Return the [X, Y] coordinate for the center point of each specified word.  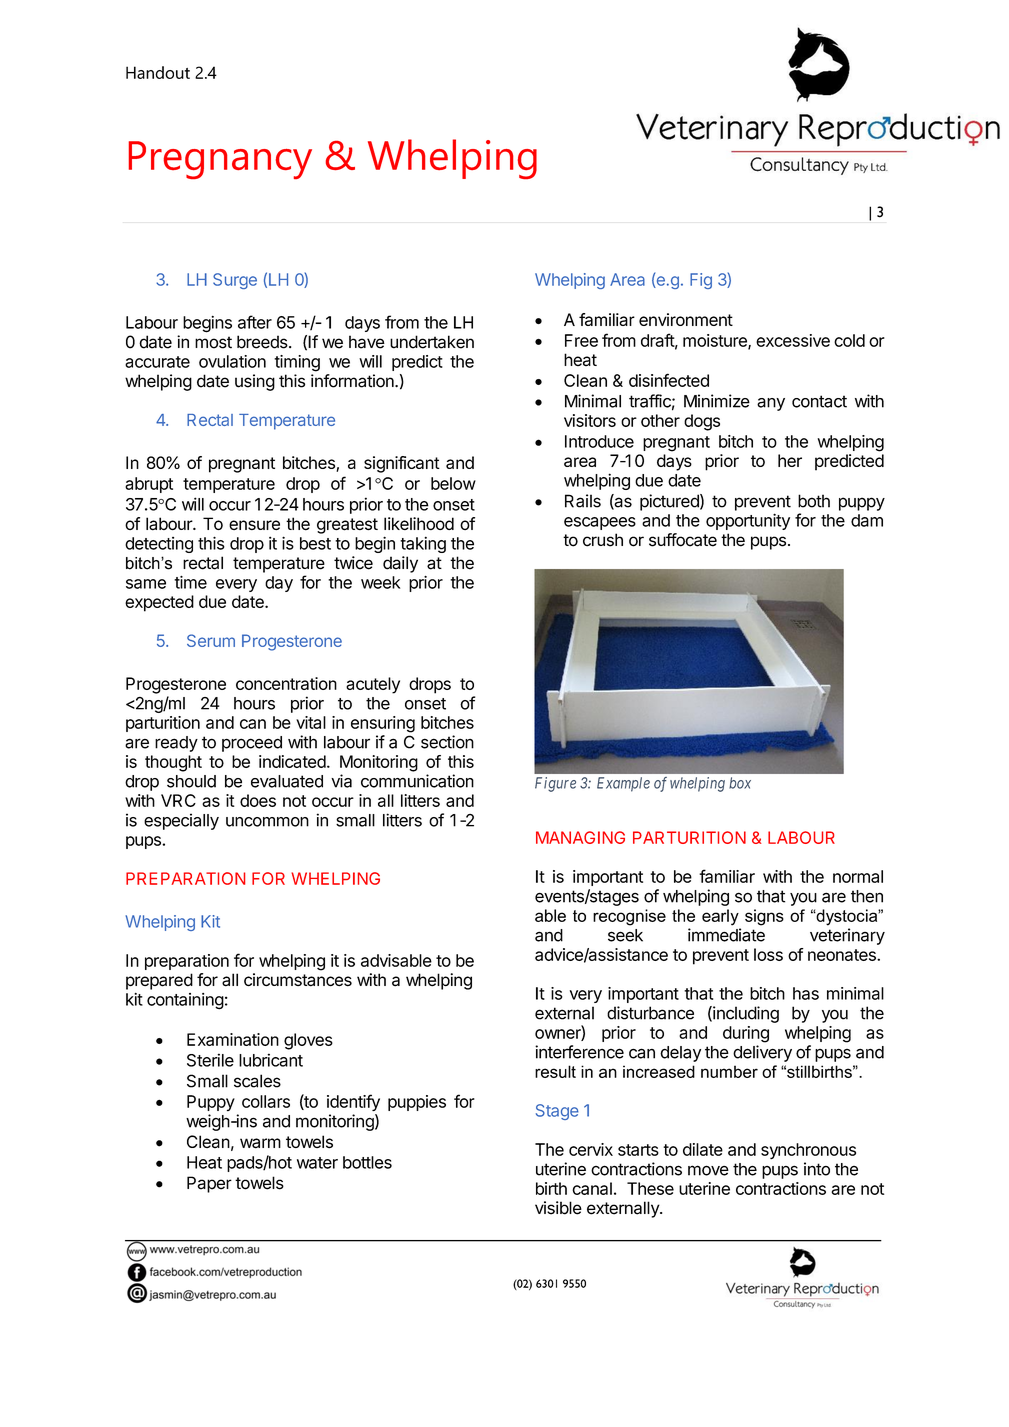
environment [686, 319]
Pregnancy [220, 160]
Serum [211, 640]
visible [558, 1208]
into [817, 1169]
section [447, 742]
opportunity [748, 521]
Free [581, 340]
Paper [209, 1184]
